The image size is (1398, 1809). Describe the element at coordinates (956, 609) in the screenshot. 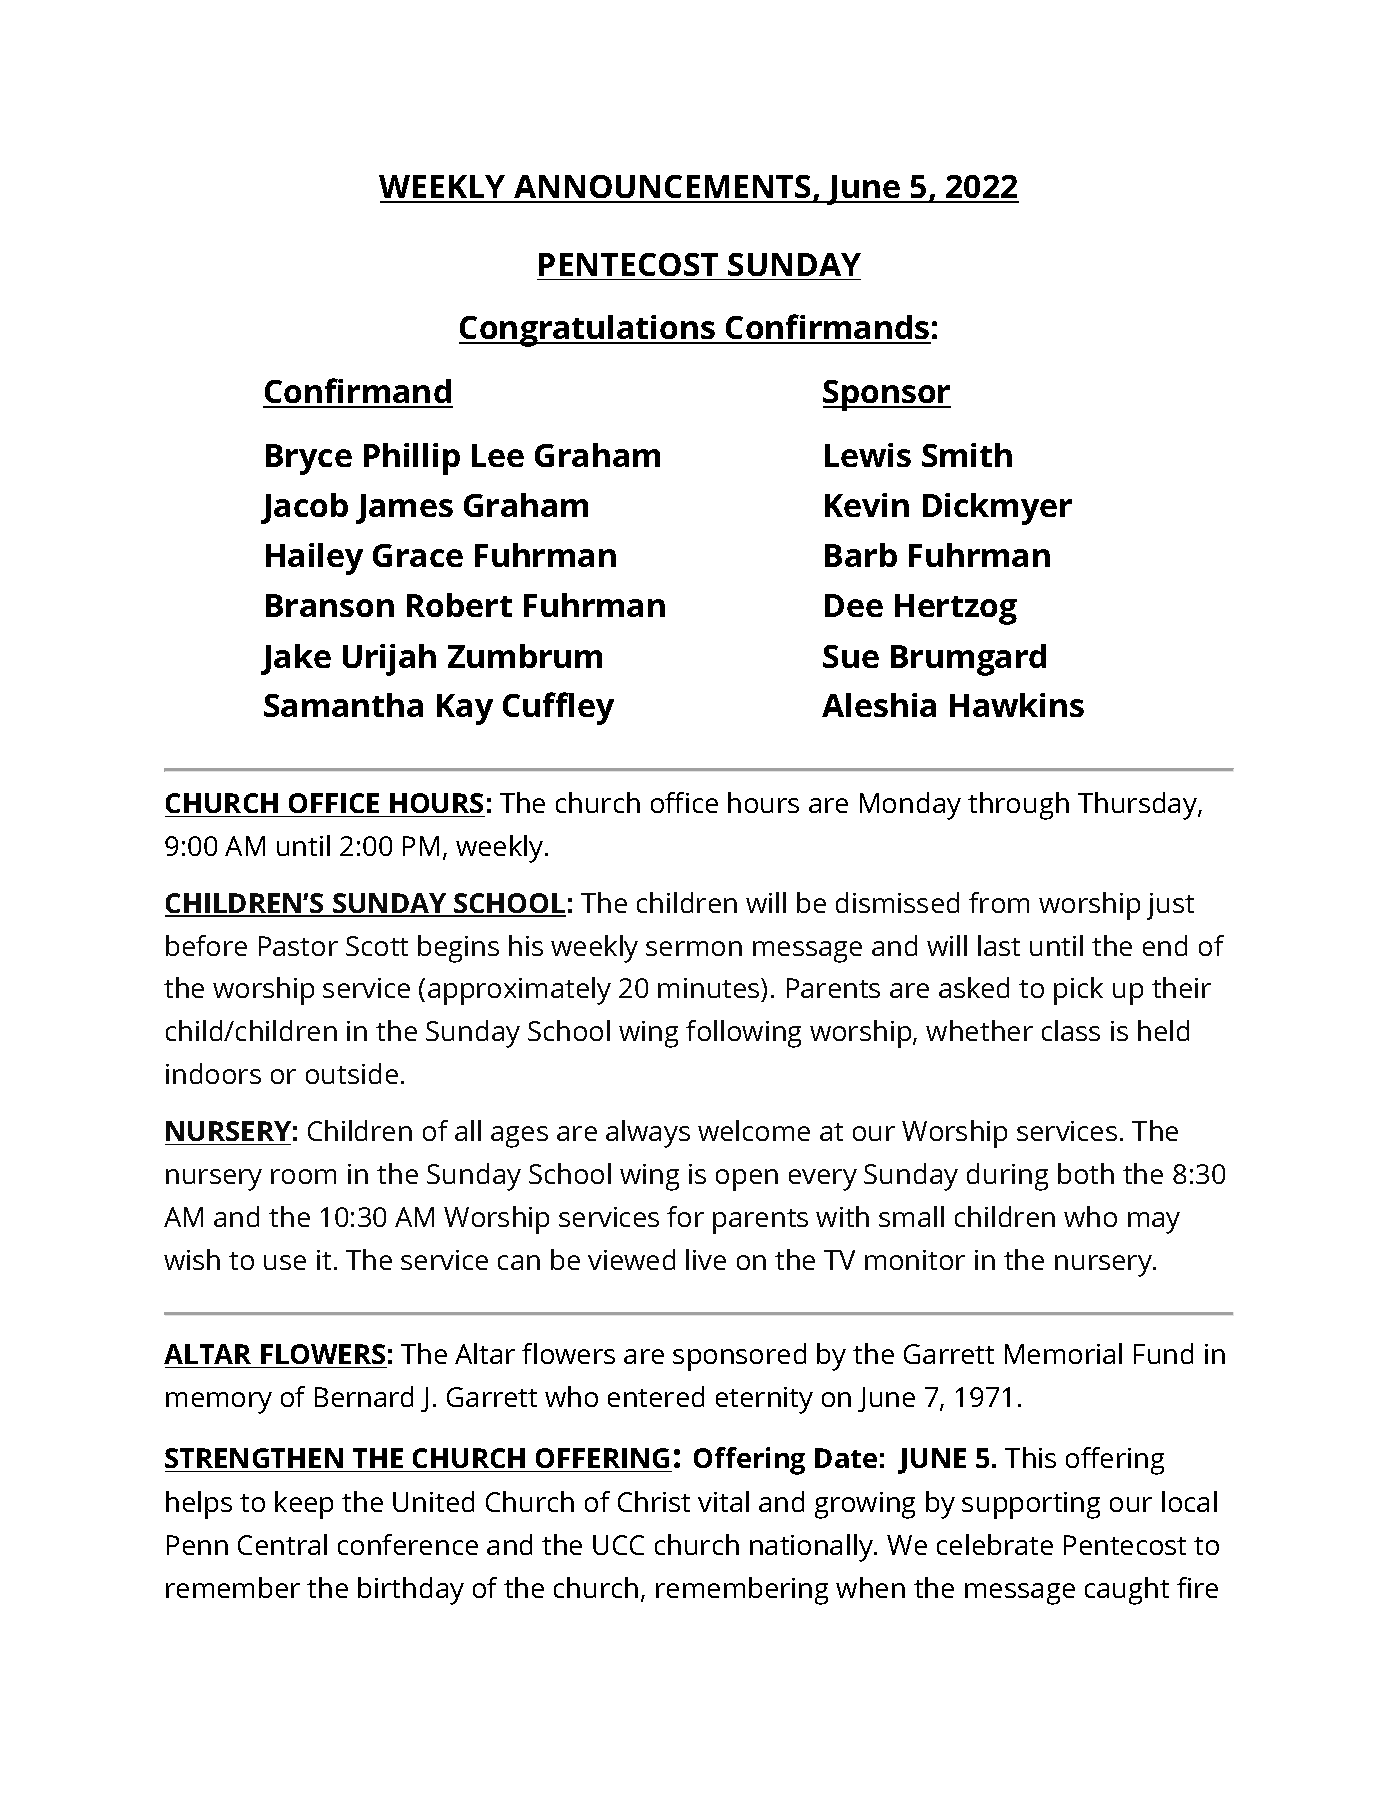

I see `Hertzog` at that location.
